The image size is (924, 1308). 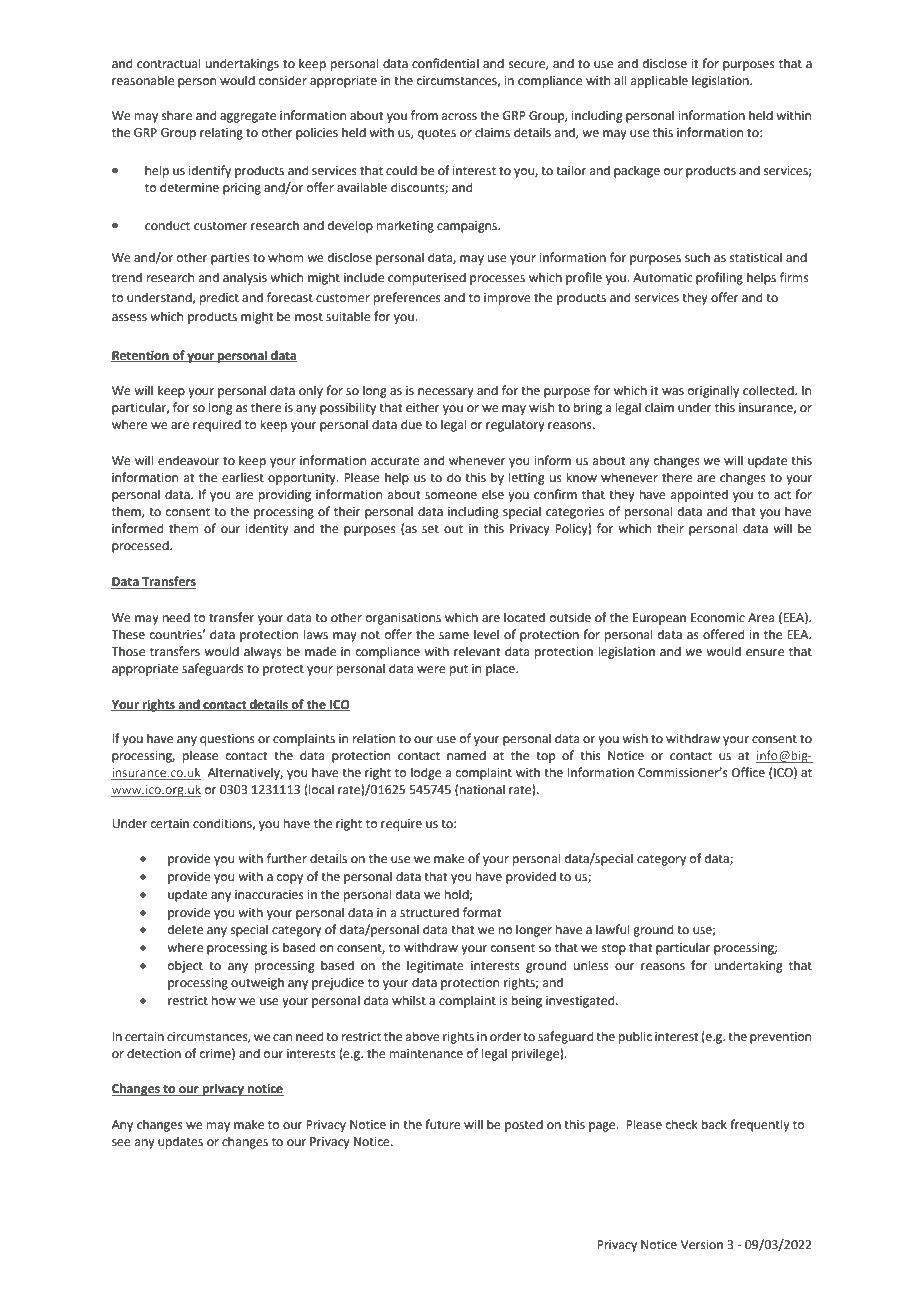 I want to click on prevention, so click(x=780, y=1038).
